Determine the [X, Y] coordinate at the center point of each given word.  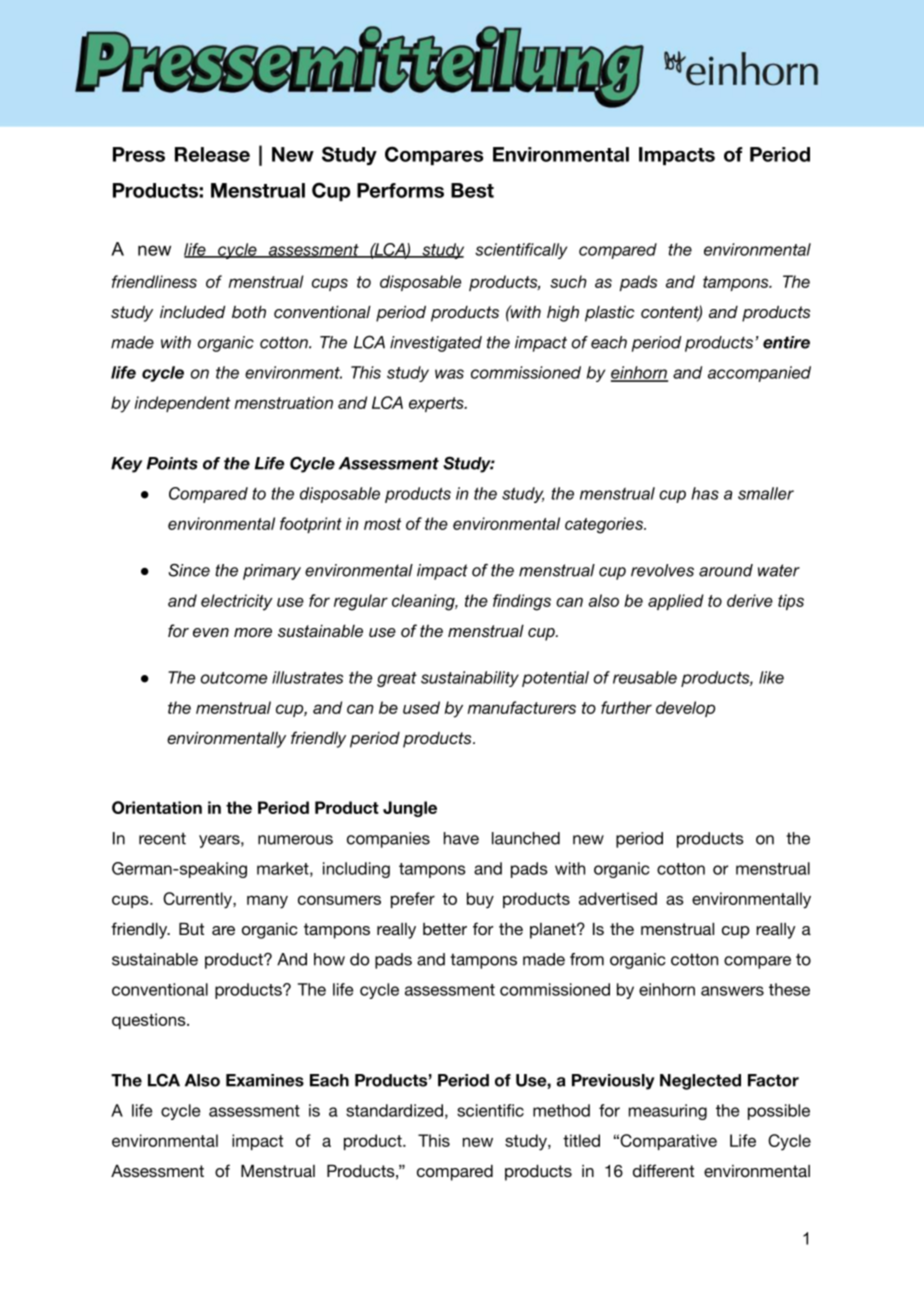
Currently [198, 900]
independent [182, 404]
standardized [394, 1110]
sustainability [470, 679]
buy [480, 900]
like [771, 677]
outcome [234, 678]
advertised [618, 898]
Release [212, 154]
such [568, 281]
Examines [265, 1080]
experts [437, 404]
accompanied [759, 374]
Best [472, 190]
